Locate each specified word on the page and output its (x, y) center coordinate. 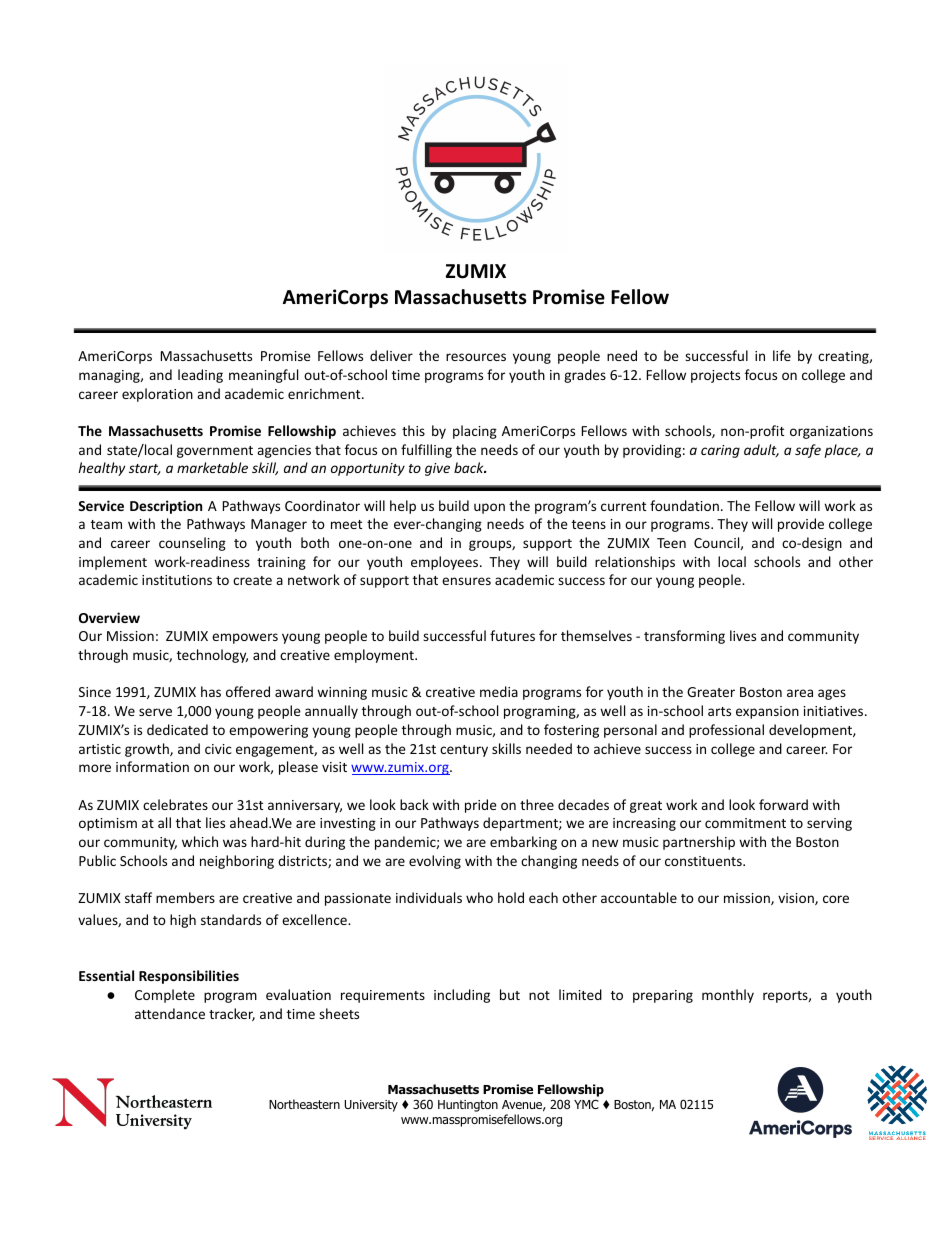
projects (715, 376)
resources (476, 357)
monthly (728, 996)
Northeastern (304, 1104)
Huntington (468, 1106)
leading (200, 376)
